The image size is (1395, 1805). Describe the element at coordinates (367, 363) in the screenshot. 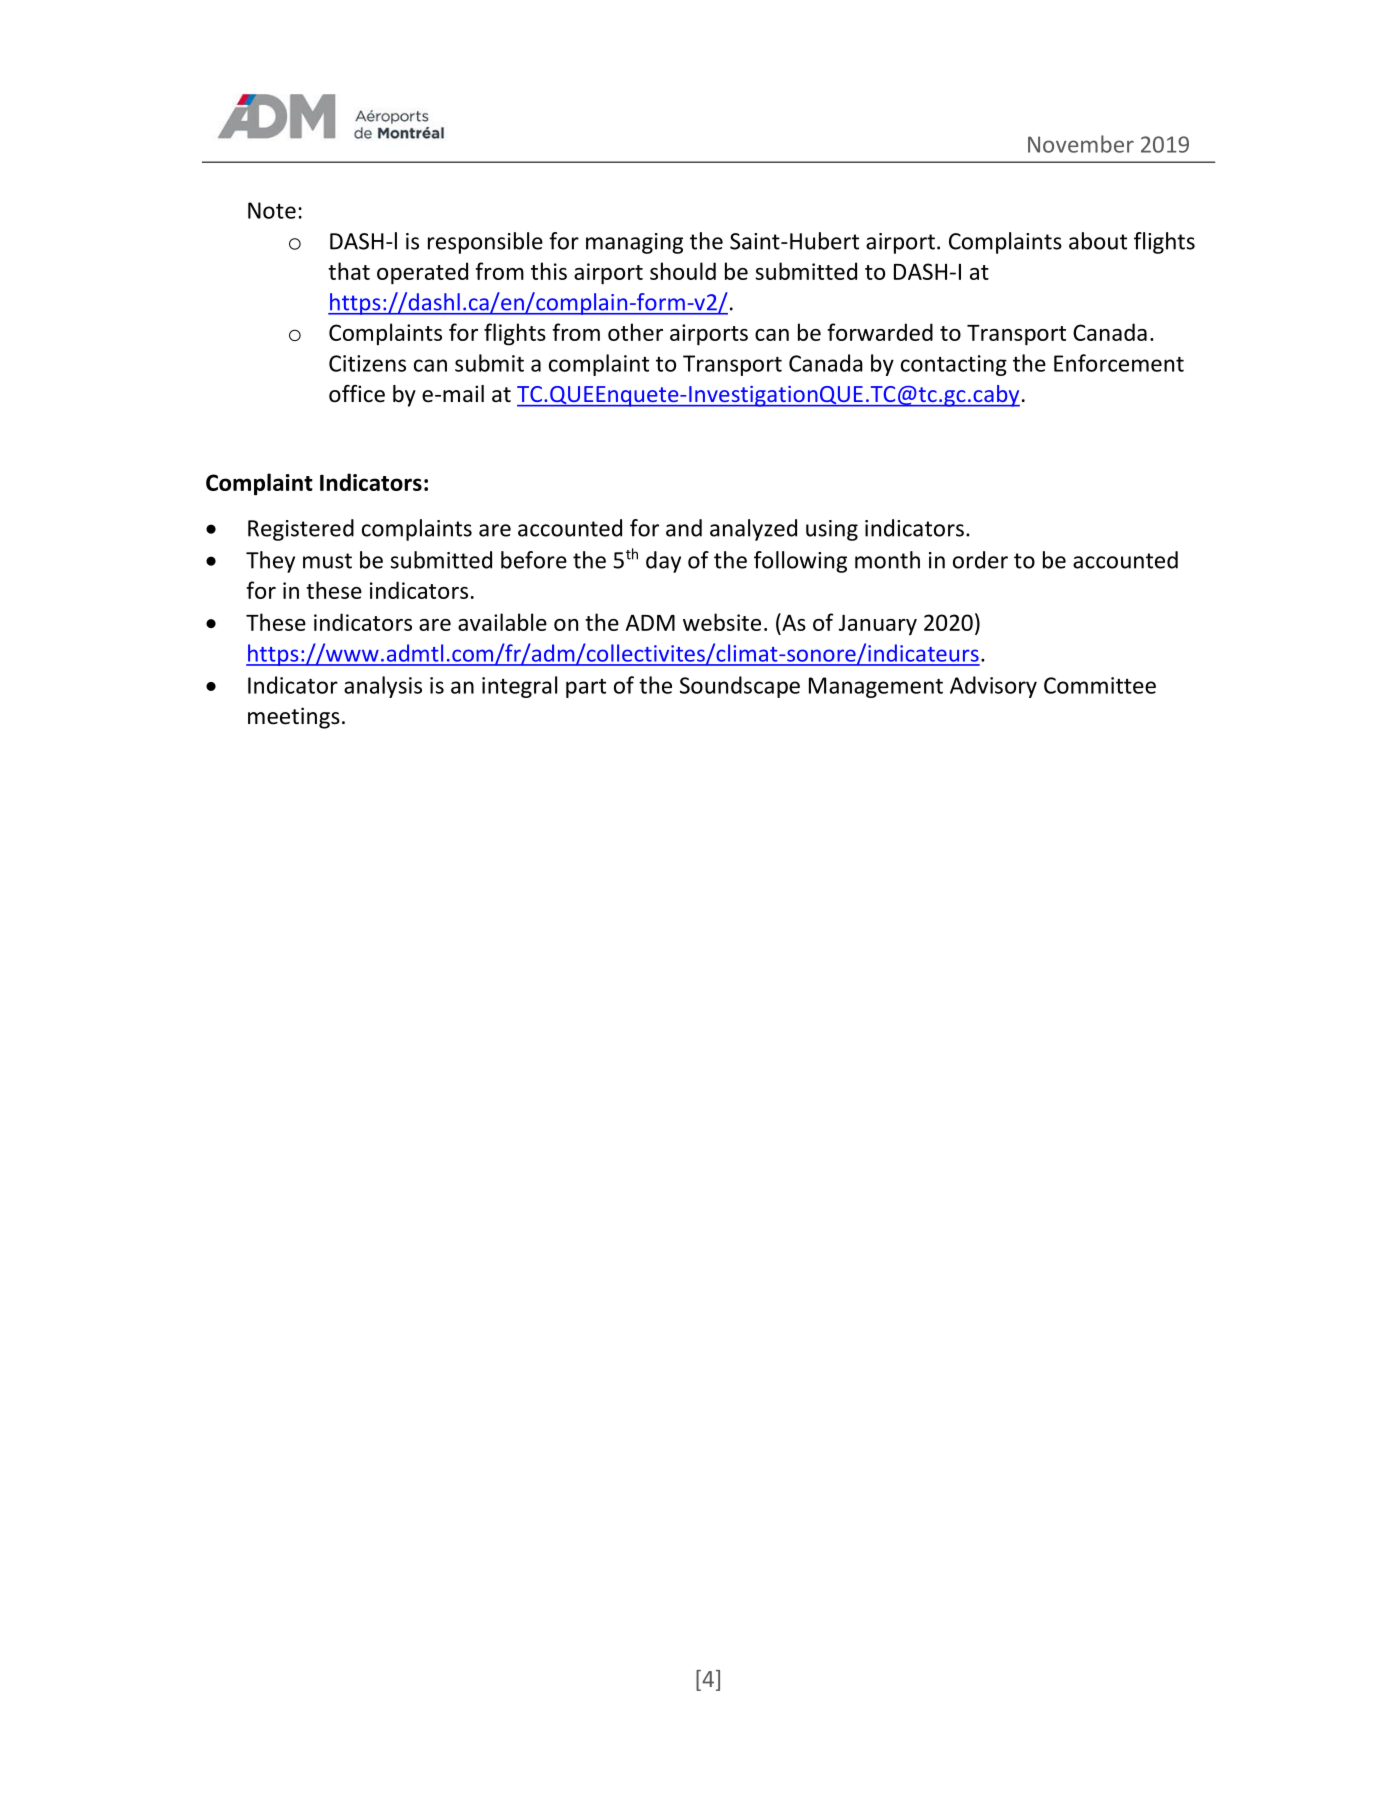

I see `Citizens` at that location.
